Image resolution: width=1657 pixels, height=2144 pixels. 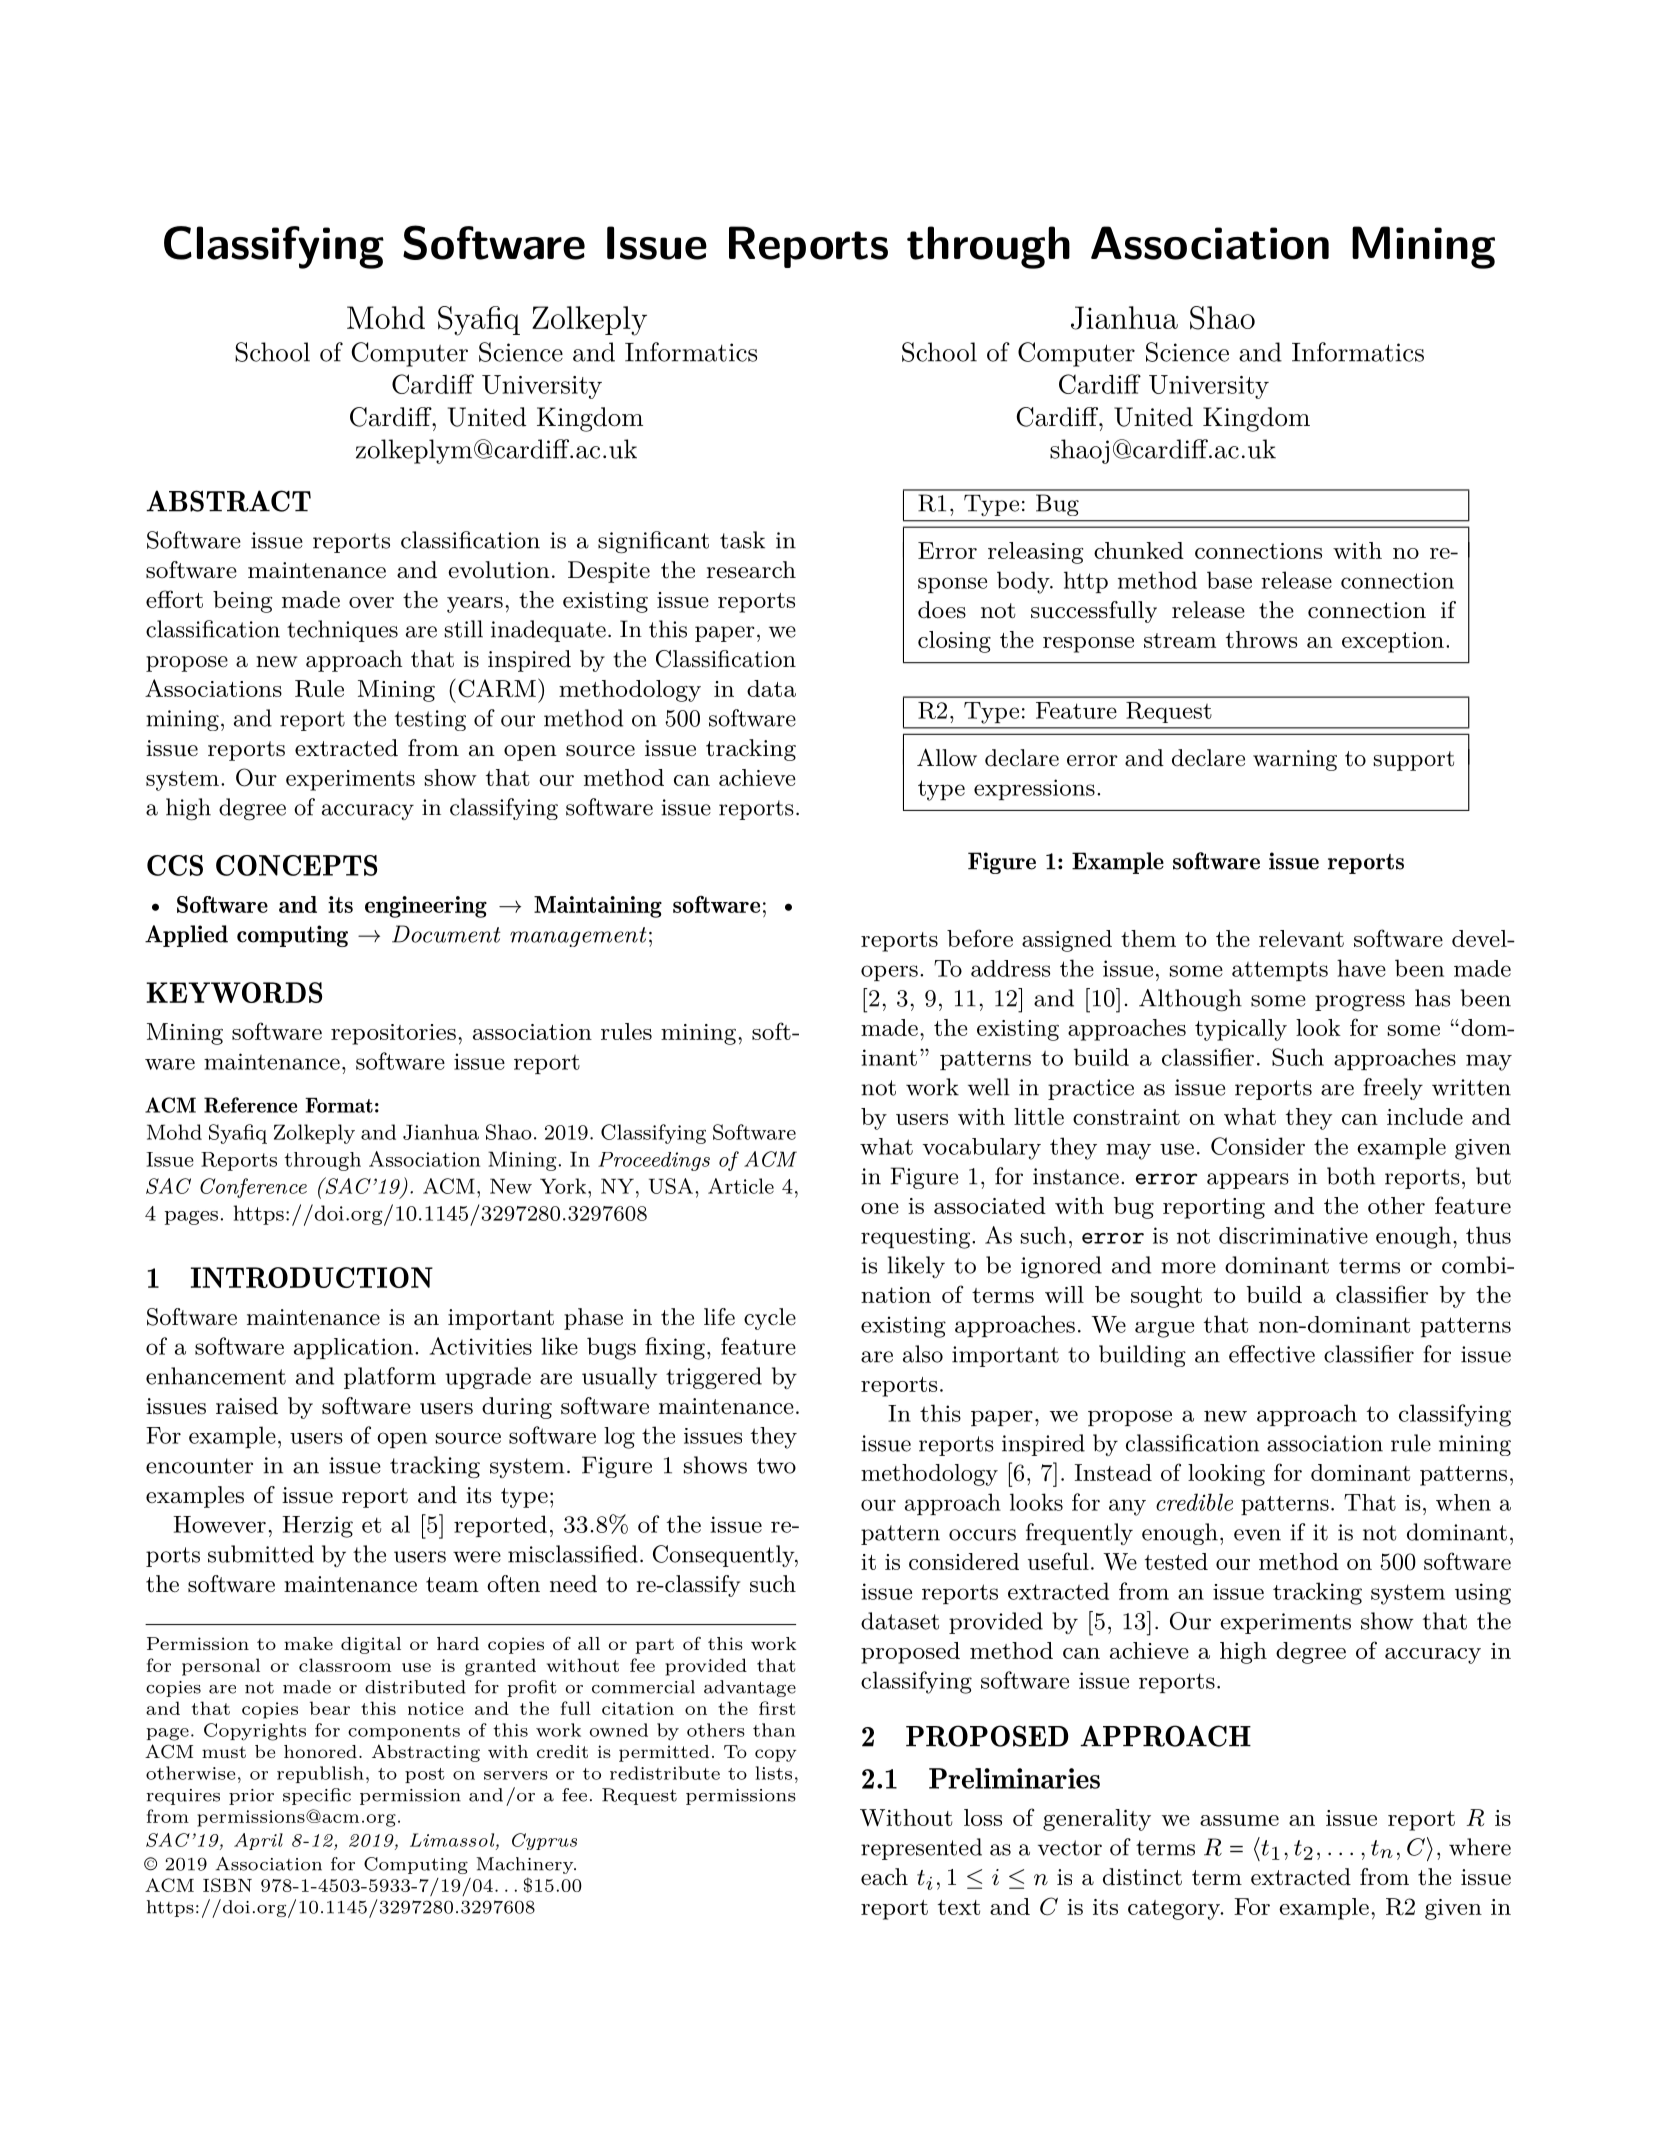 I want to click on research, so click(x=751, y=570).
